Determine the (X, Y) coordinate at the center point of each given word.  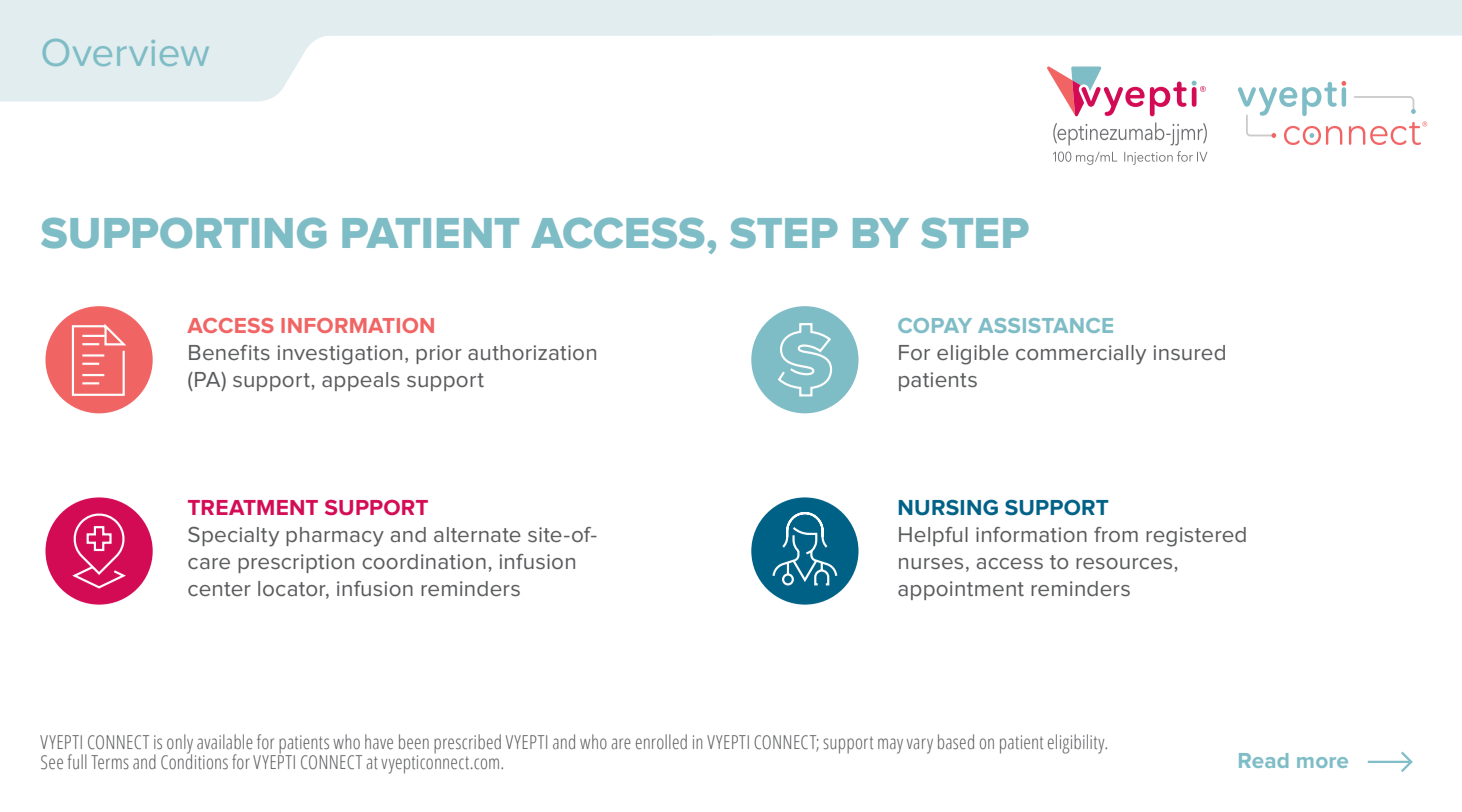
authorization (532, 352)
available (225, 741)
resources (1124, 563)
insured (1189, 352)
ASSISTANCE (1045, 325)
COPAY (935, 325)
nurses (931, 563)
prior (439, 354)
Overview (126, 52)
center (219, 589)
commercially (1081, 355)
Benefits (229, 352)
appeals (361, 381)
